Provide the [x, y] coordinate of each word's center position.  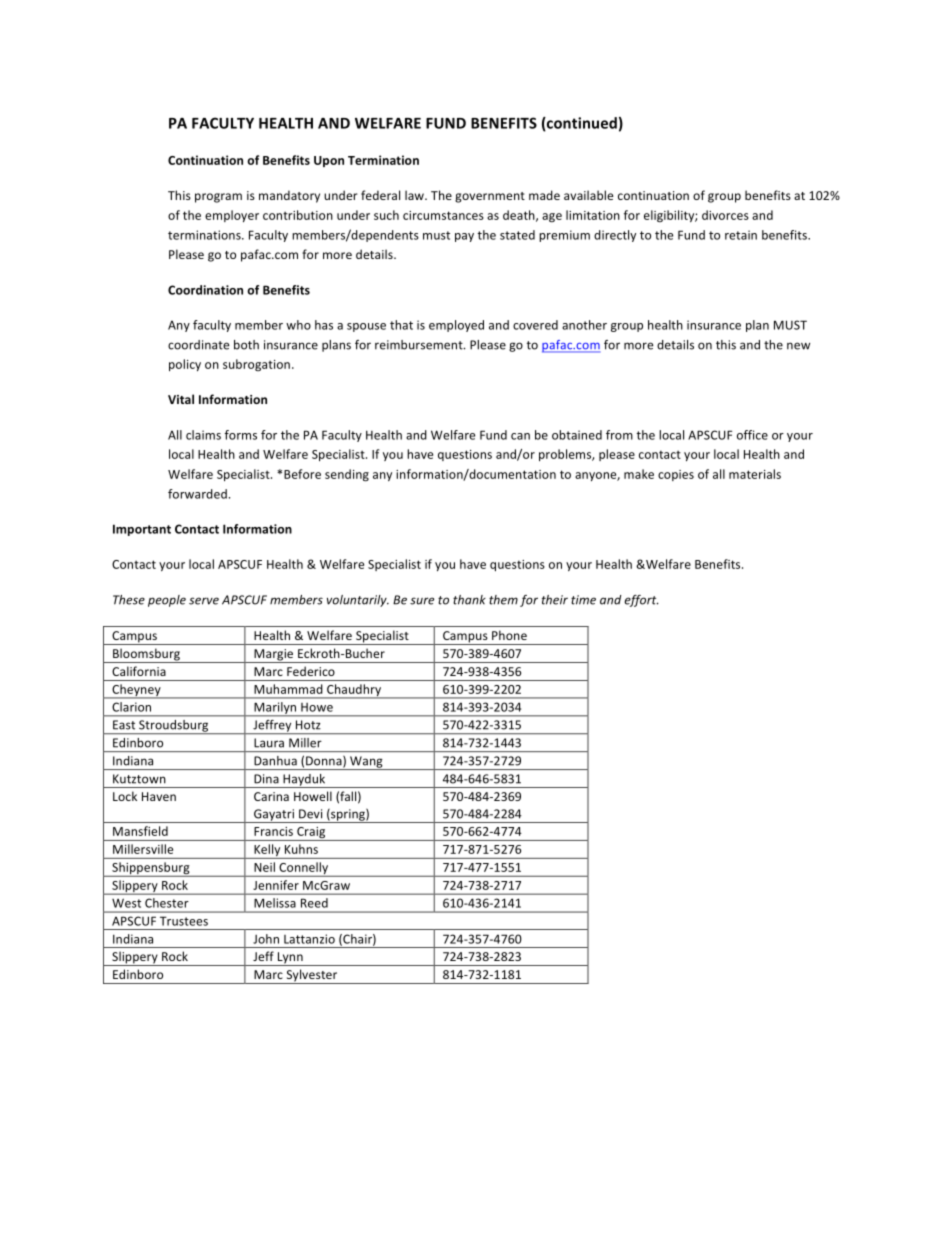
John [266, 939]
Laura [269, 743]
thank [469, 600]
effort [642, 601]
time [583, 600]
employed [456, 326]
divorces [725, 215]
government [490, 197]
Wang [366, 763]
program [218, 198]
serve [204, 601]
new [798, 346]
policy [185, 365]
